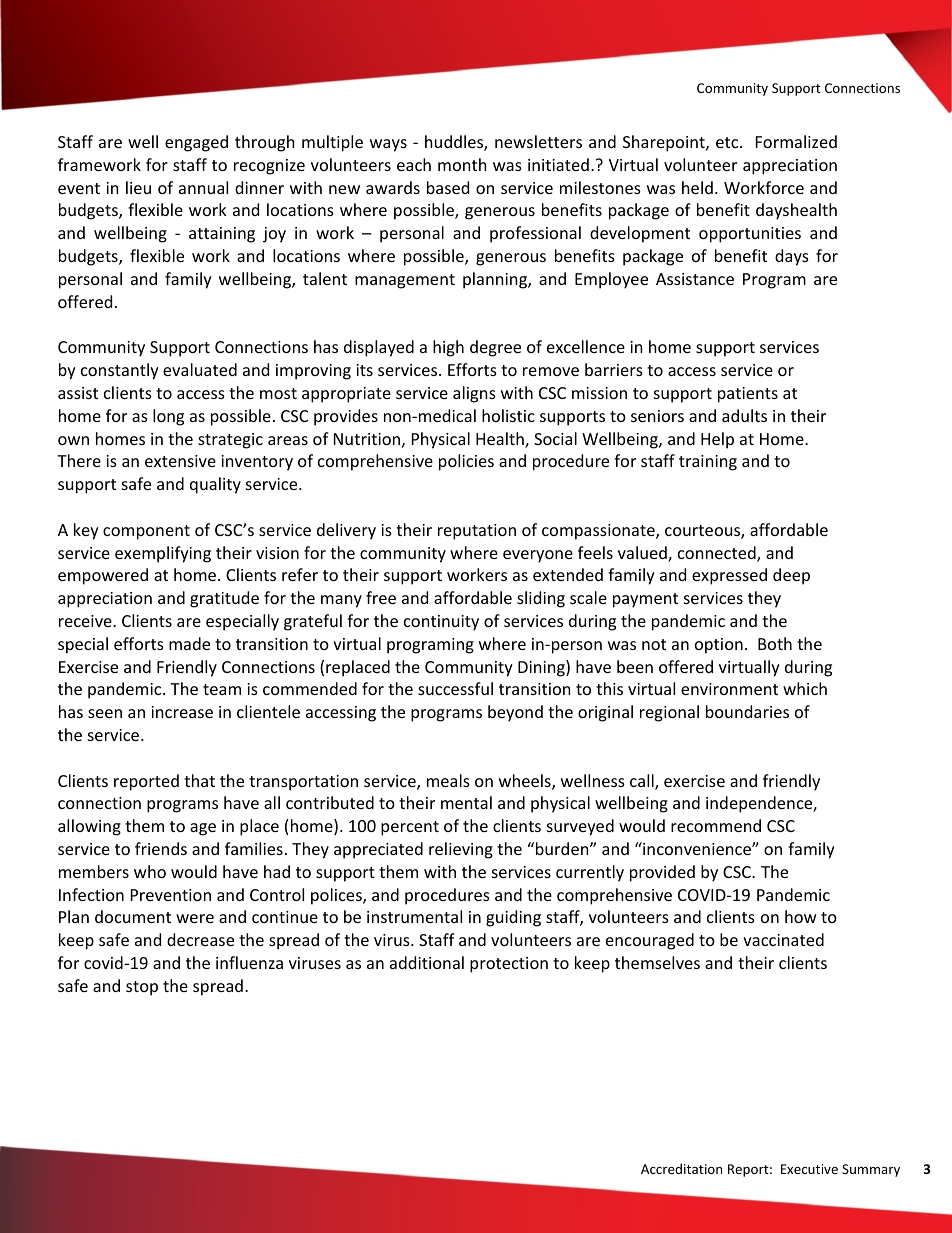  What do you see at coordinates (461, 850) in the page?
I see `relieving` at bounding box center [461, 850].
